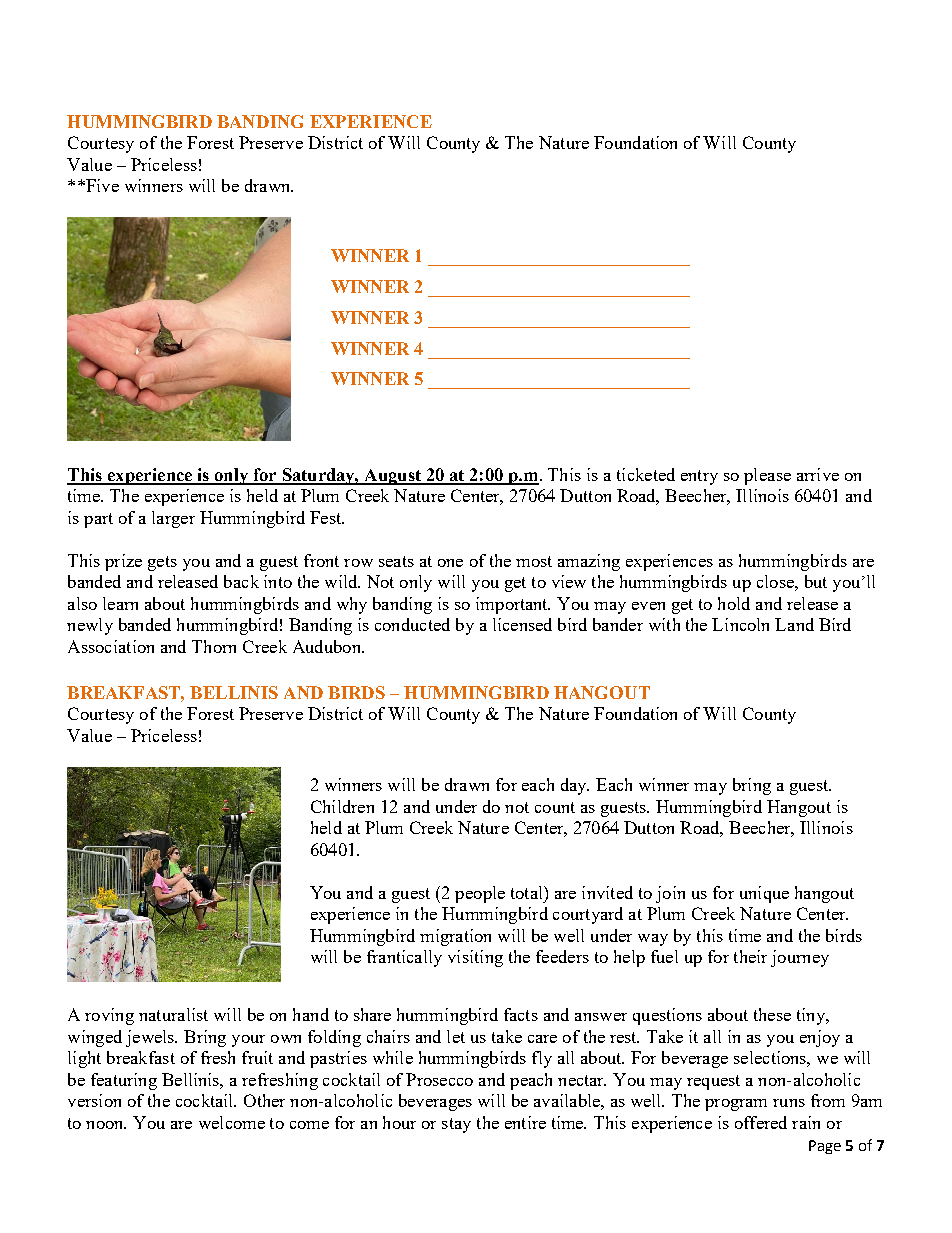 The width and height of the document is (952, 1233). I want to click on Audubon, so click(328, 646).
